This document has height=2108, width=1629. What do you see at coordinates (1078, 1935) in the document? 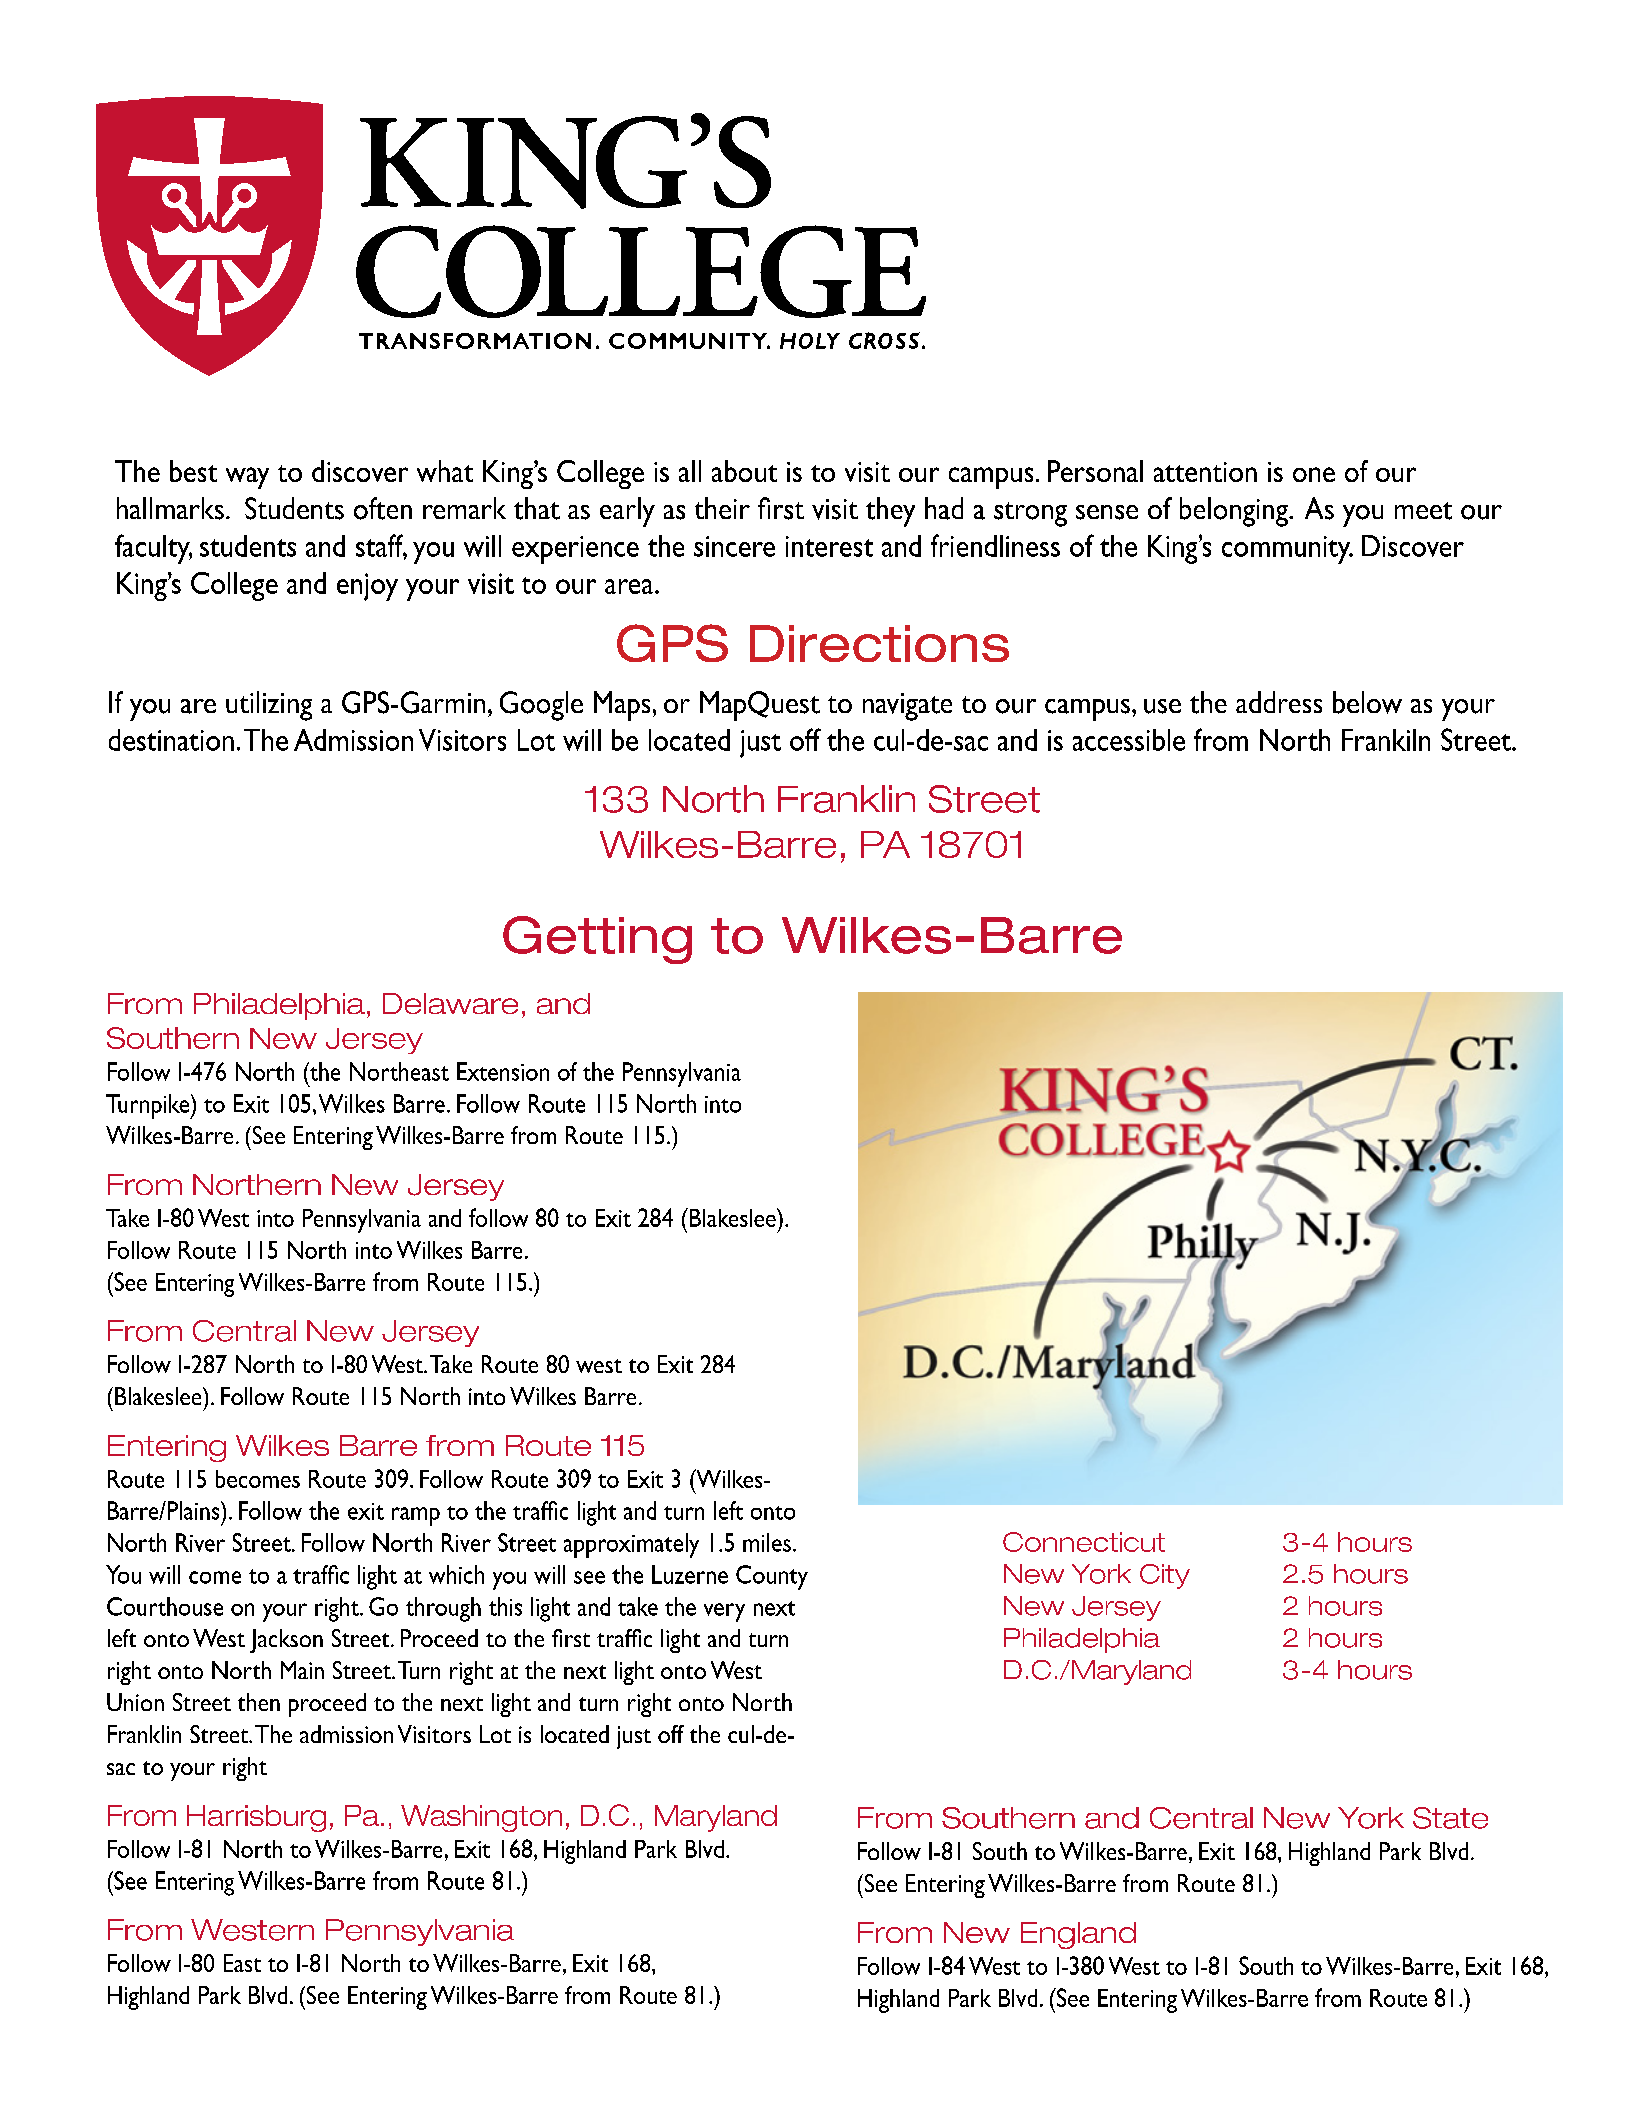
I see `England` at bounding box center [1078, 1935].
